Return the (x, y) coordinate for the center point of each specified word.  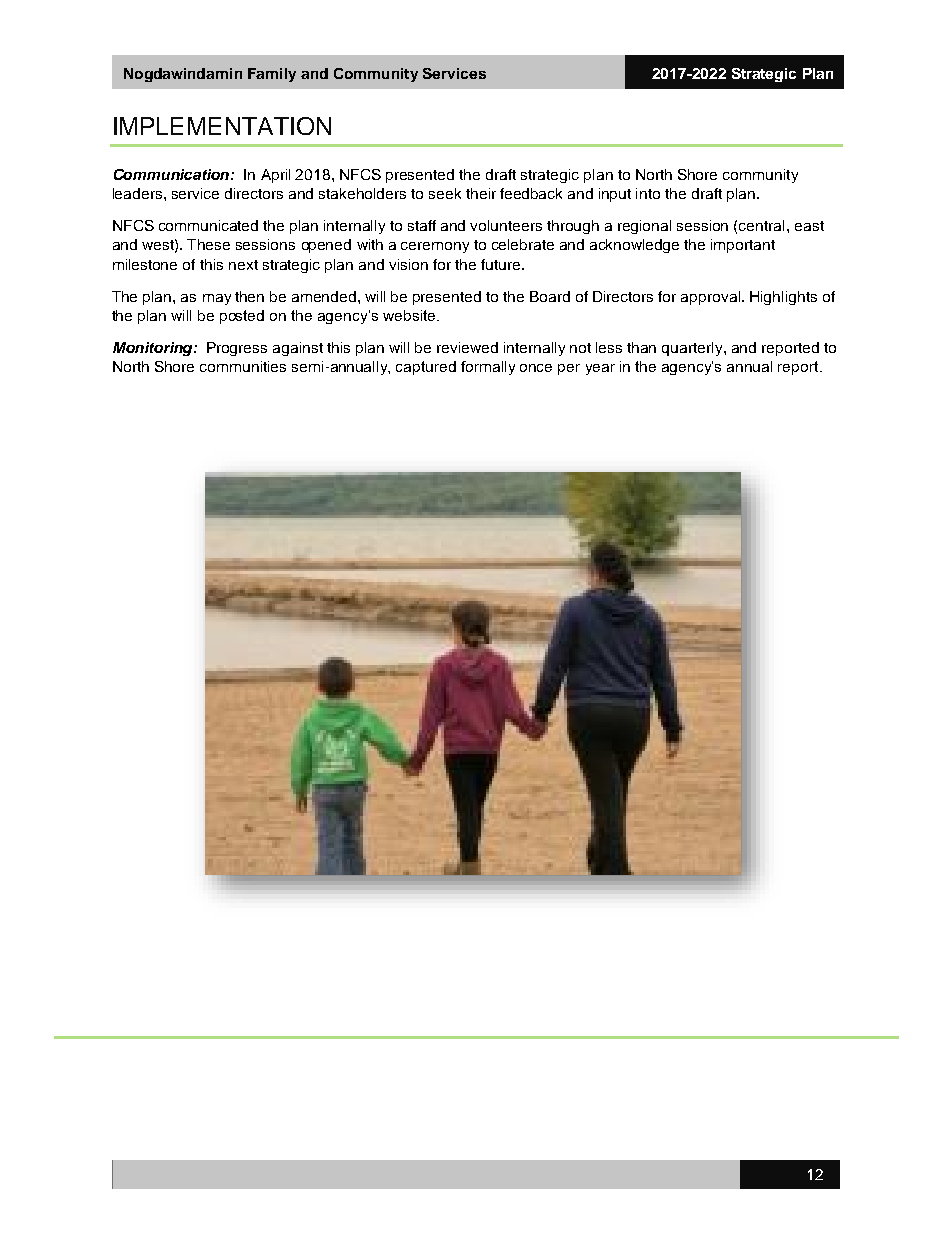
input (615, 195)
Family (272, 75)
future (502, 264)
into (648, 193)
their (481, 193)
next (243, 265)
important (743, 246)
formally (488, 368)
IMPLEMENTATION (222, 126)
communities (243, 366)
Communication (173, 174)
